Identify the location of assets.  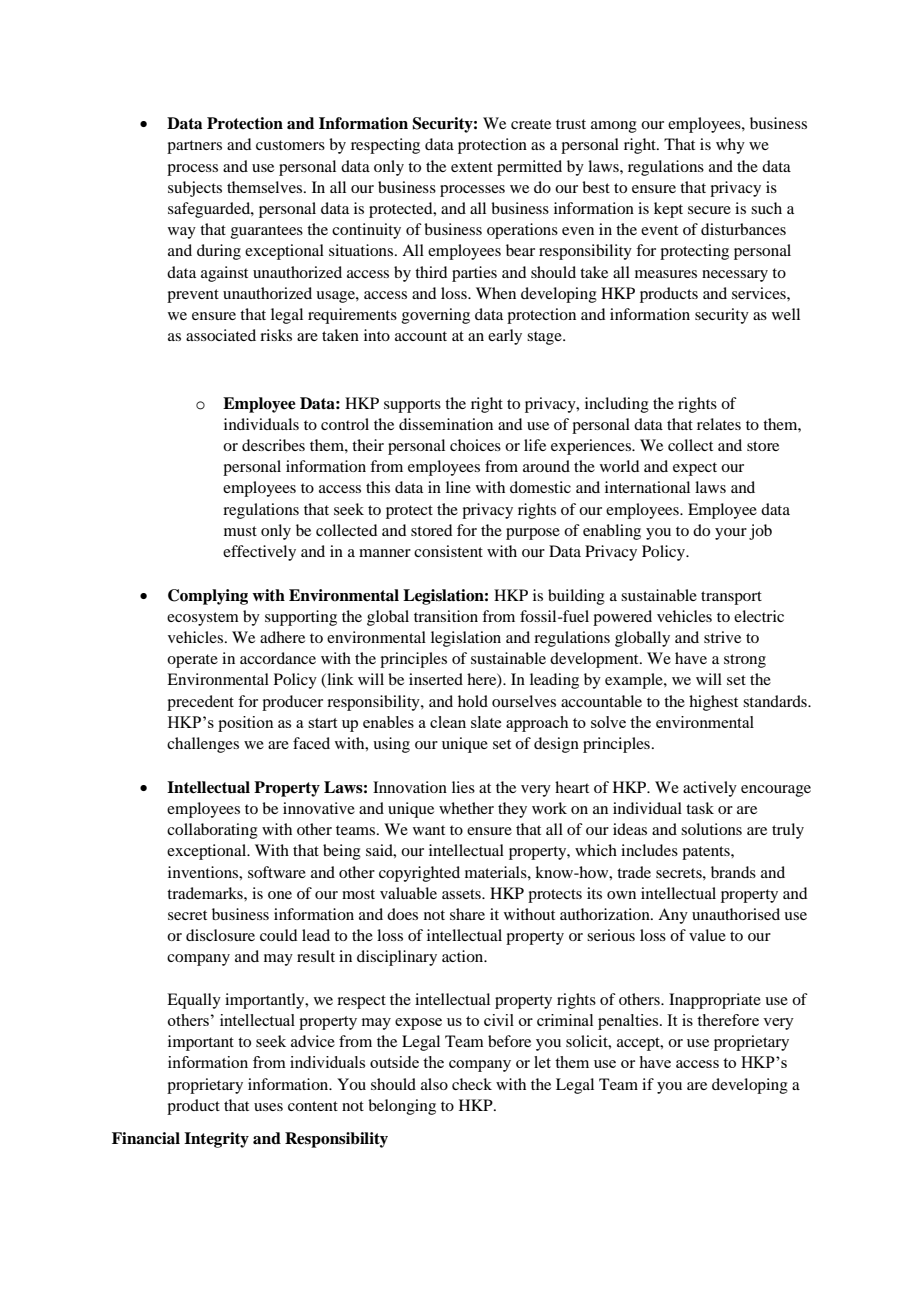
(462, 894).
